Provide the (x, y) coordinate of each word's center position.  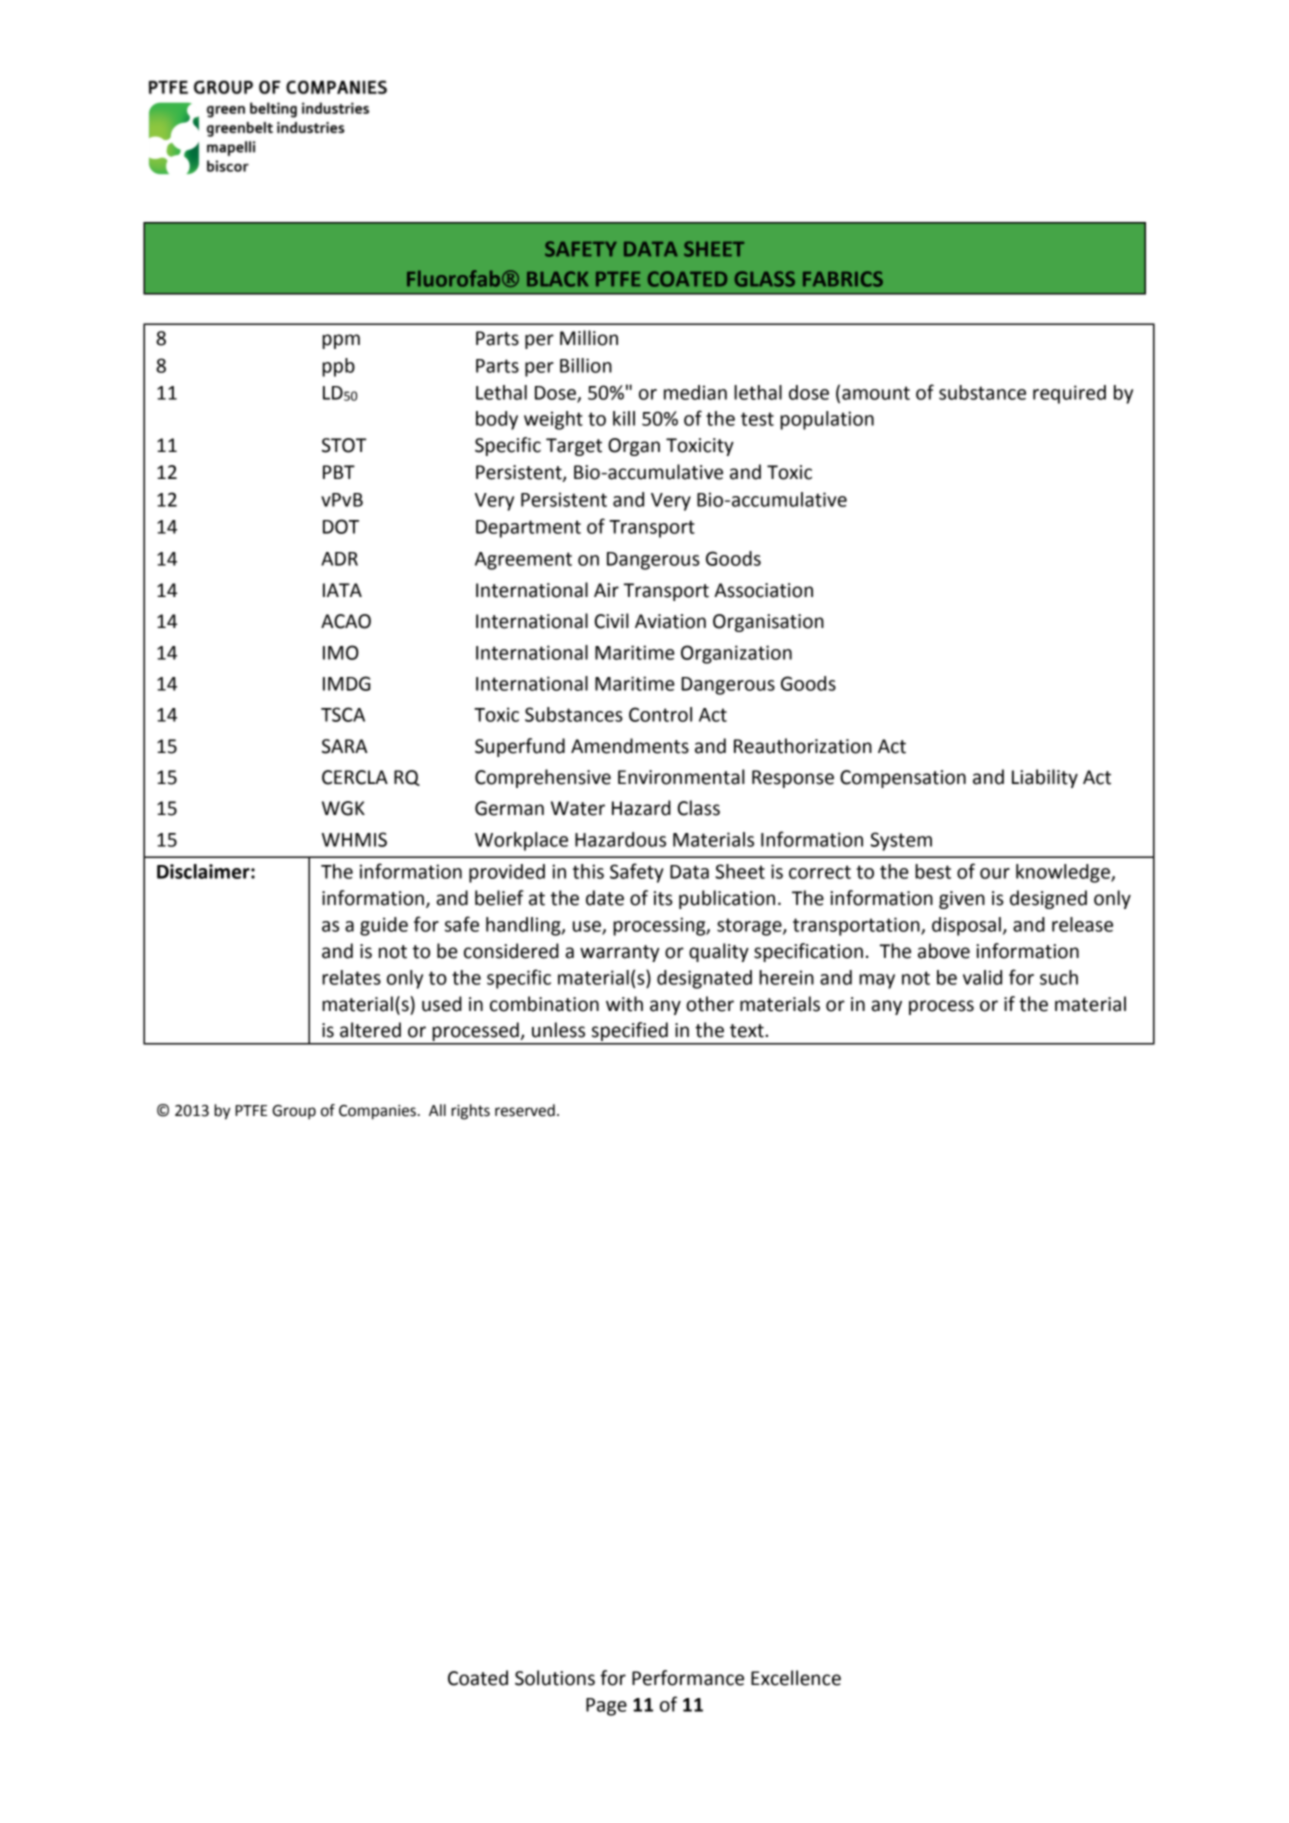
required (1069, 394)
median (695, 392)
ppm (341, 341)
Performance (688, 1678)
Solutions (555, 1678)
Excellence (796, 1678)
